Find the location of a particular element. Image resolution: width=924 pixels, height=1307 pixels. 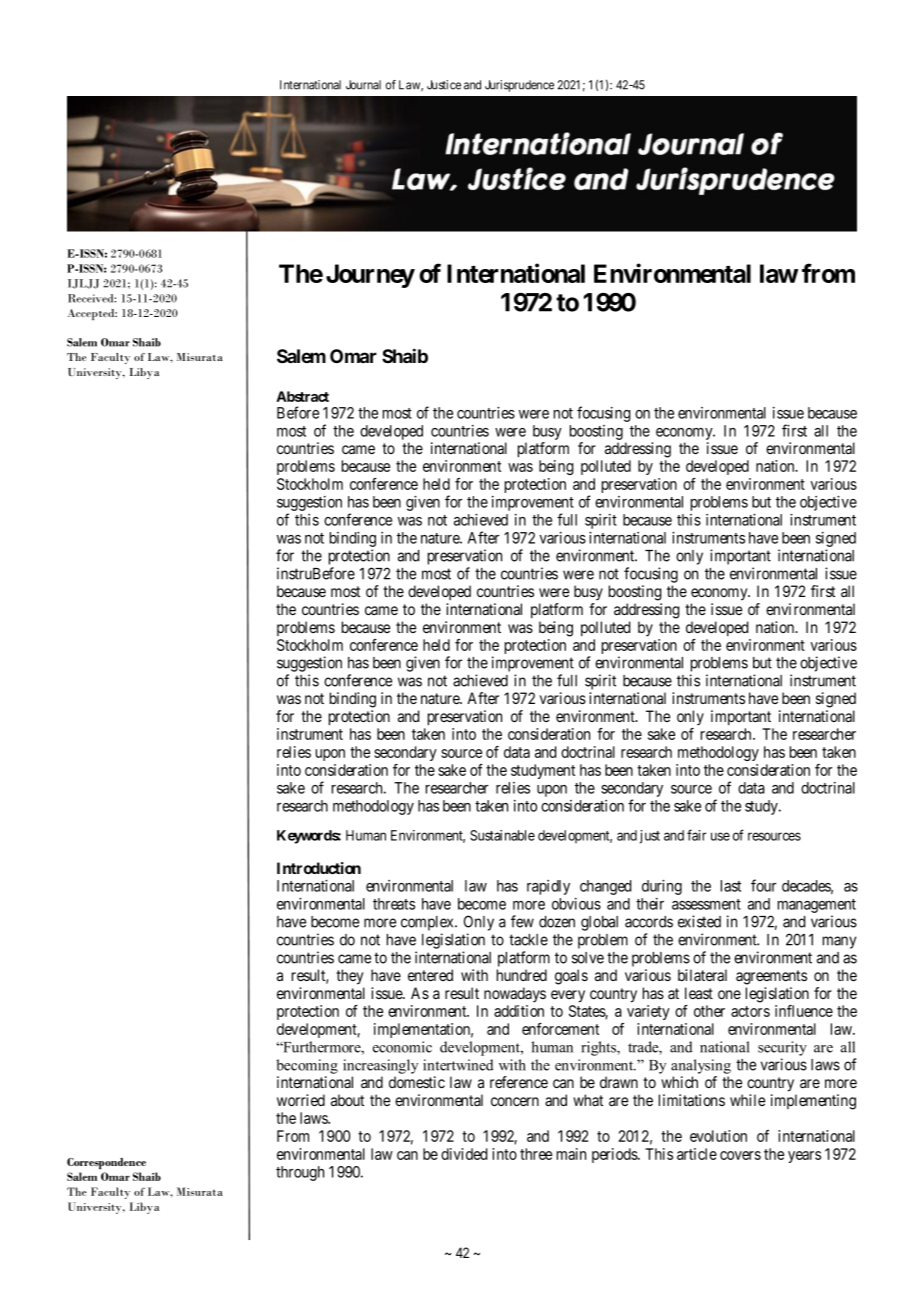

Journal is located at coordinates (363, 85).
